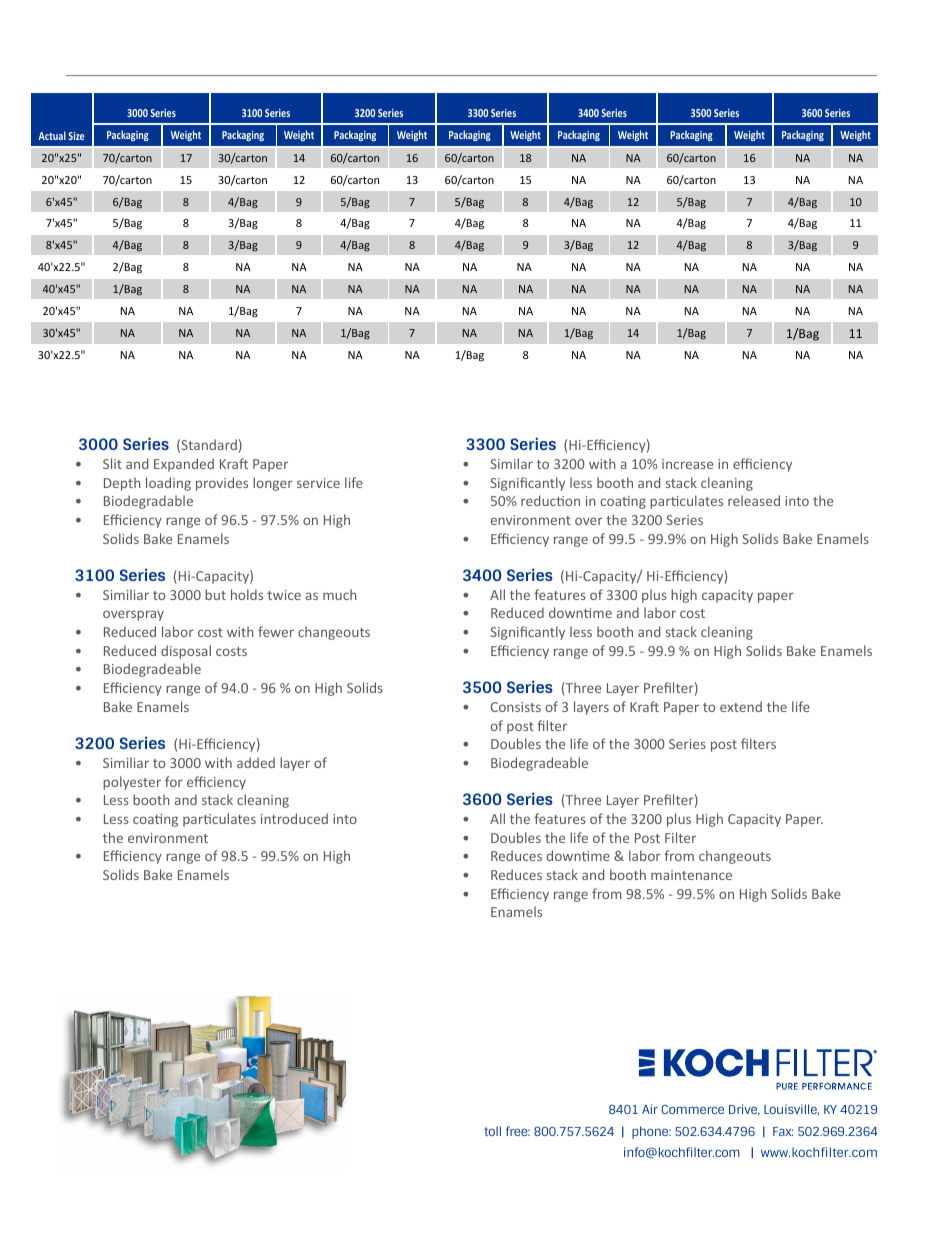  Describe the element at coordinates (76, 136) in the screenshot. I see `Size` at that location.
